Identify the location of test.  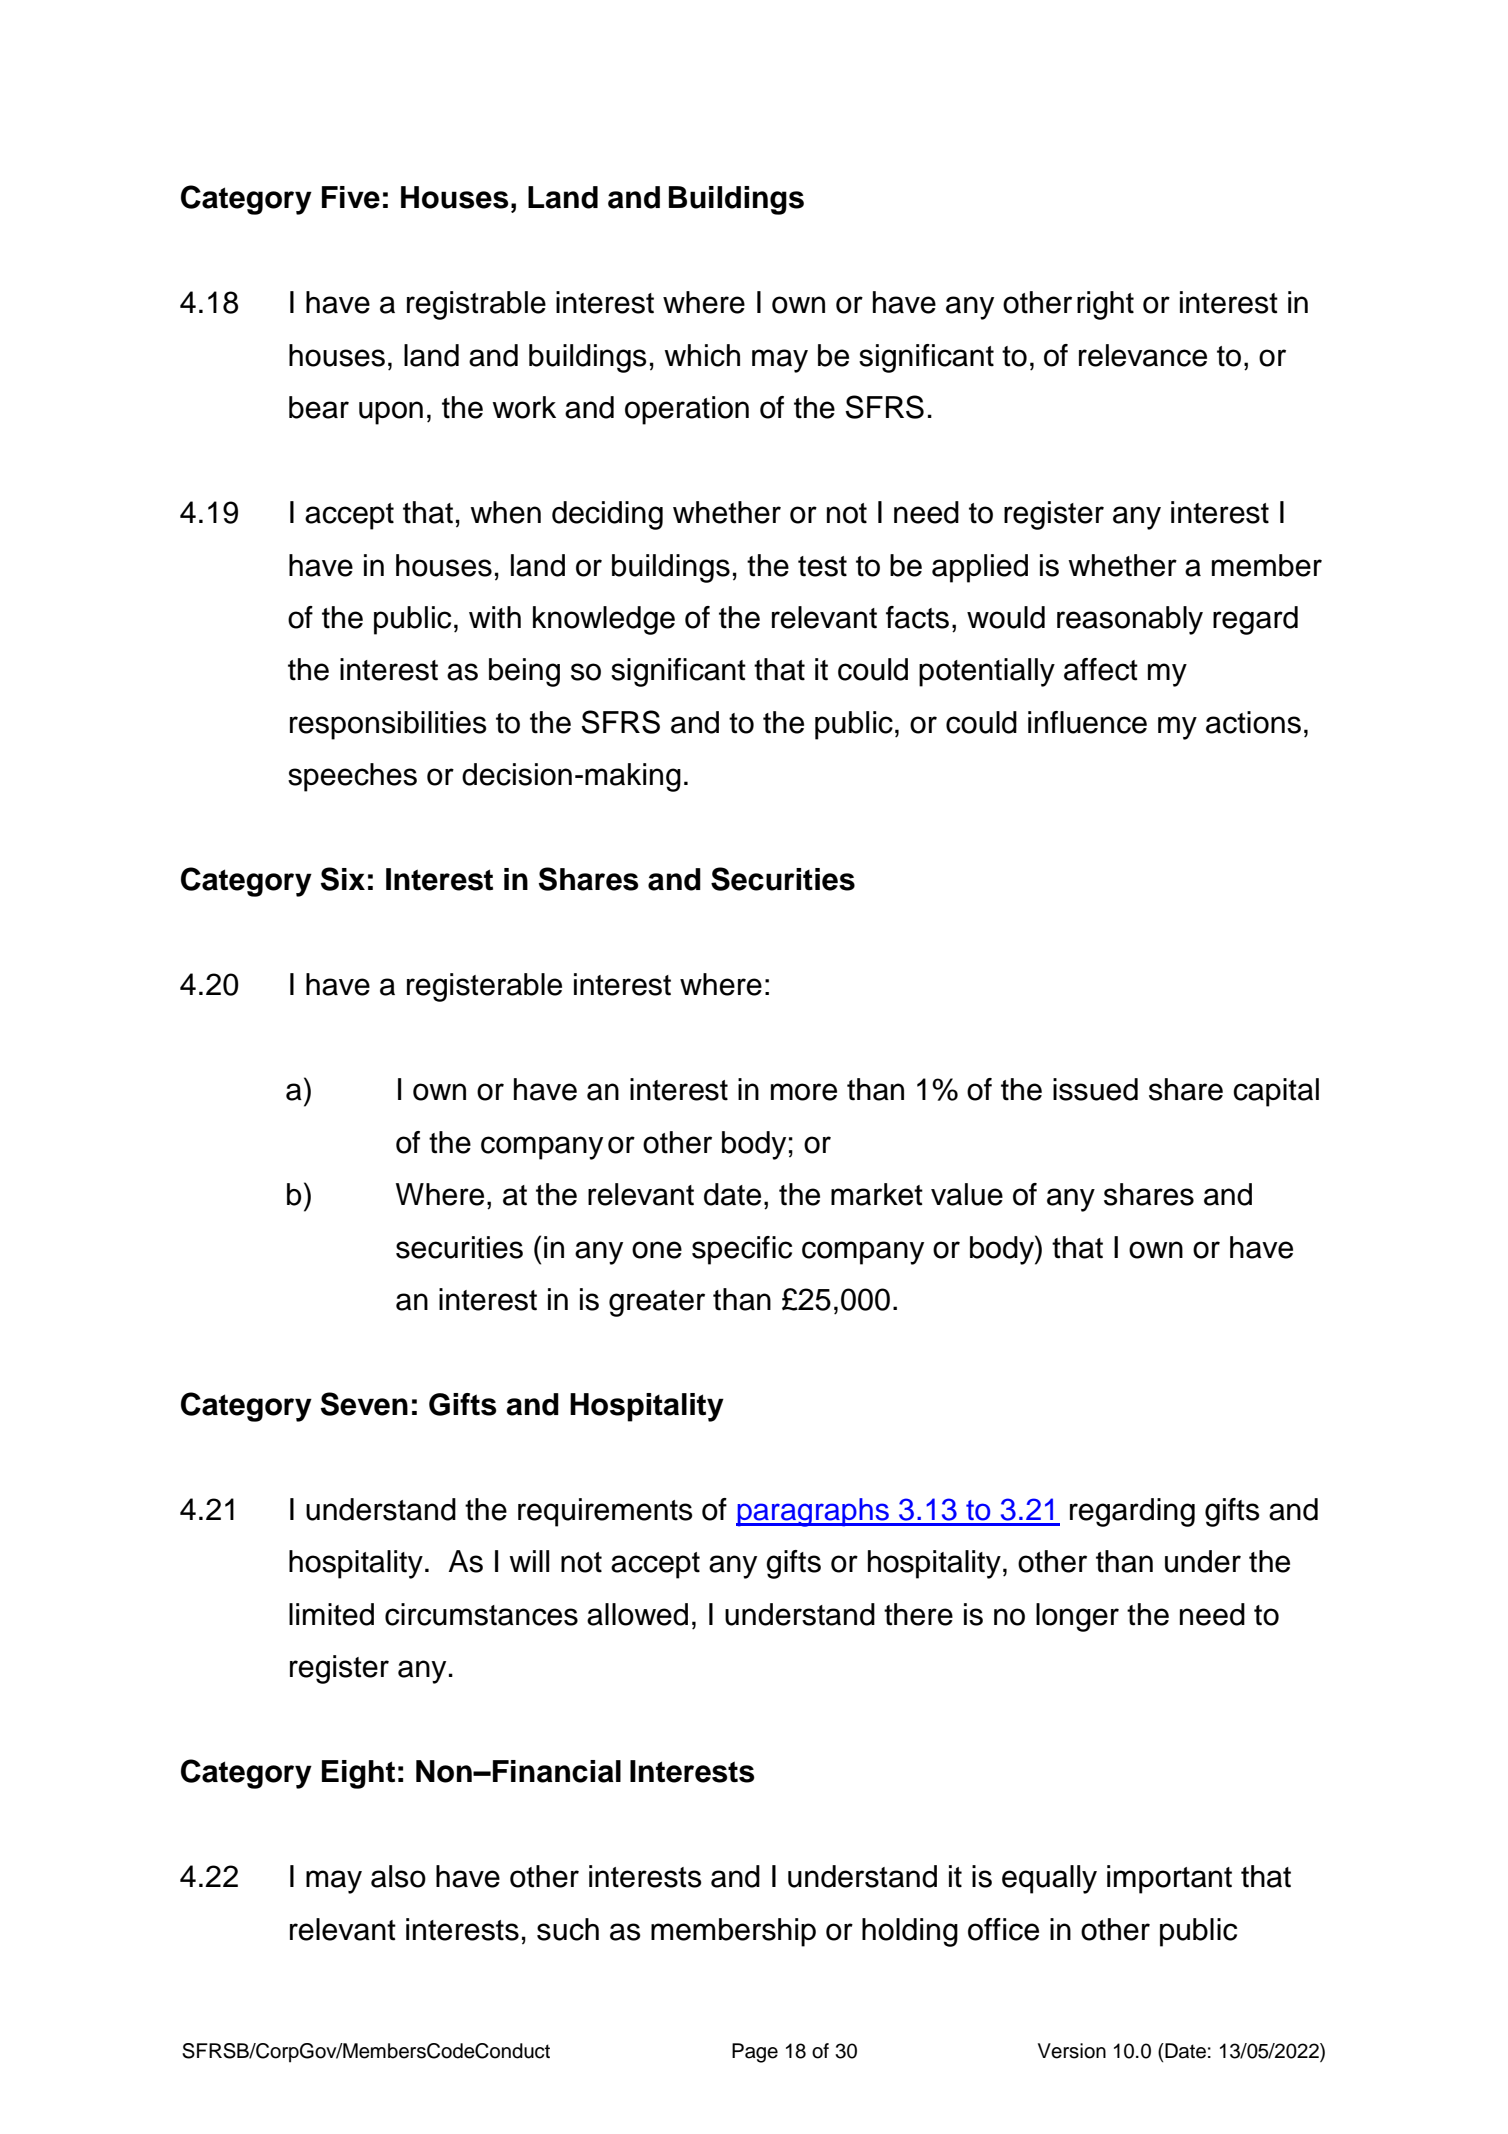
(822, 566).
